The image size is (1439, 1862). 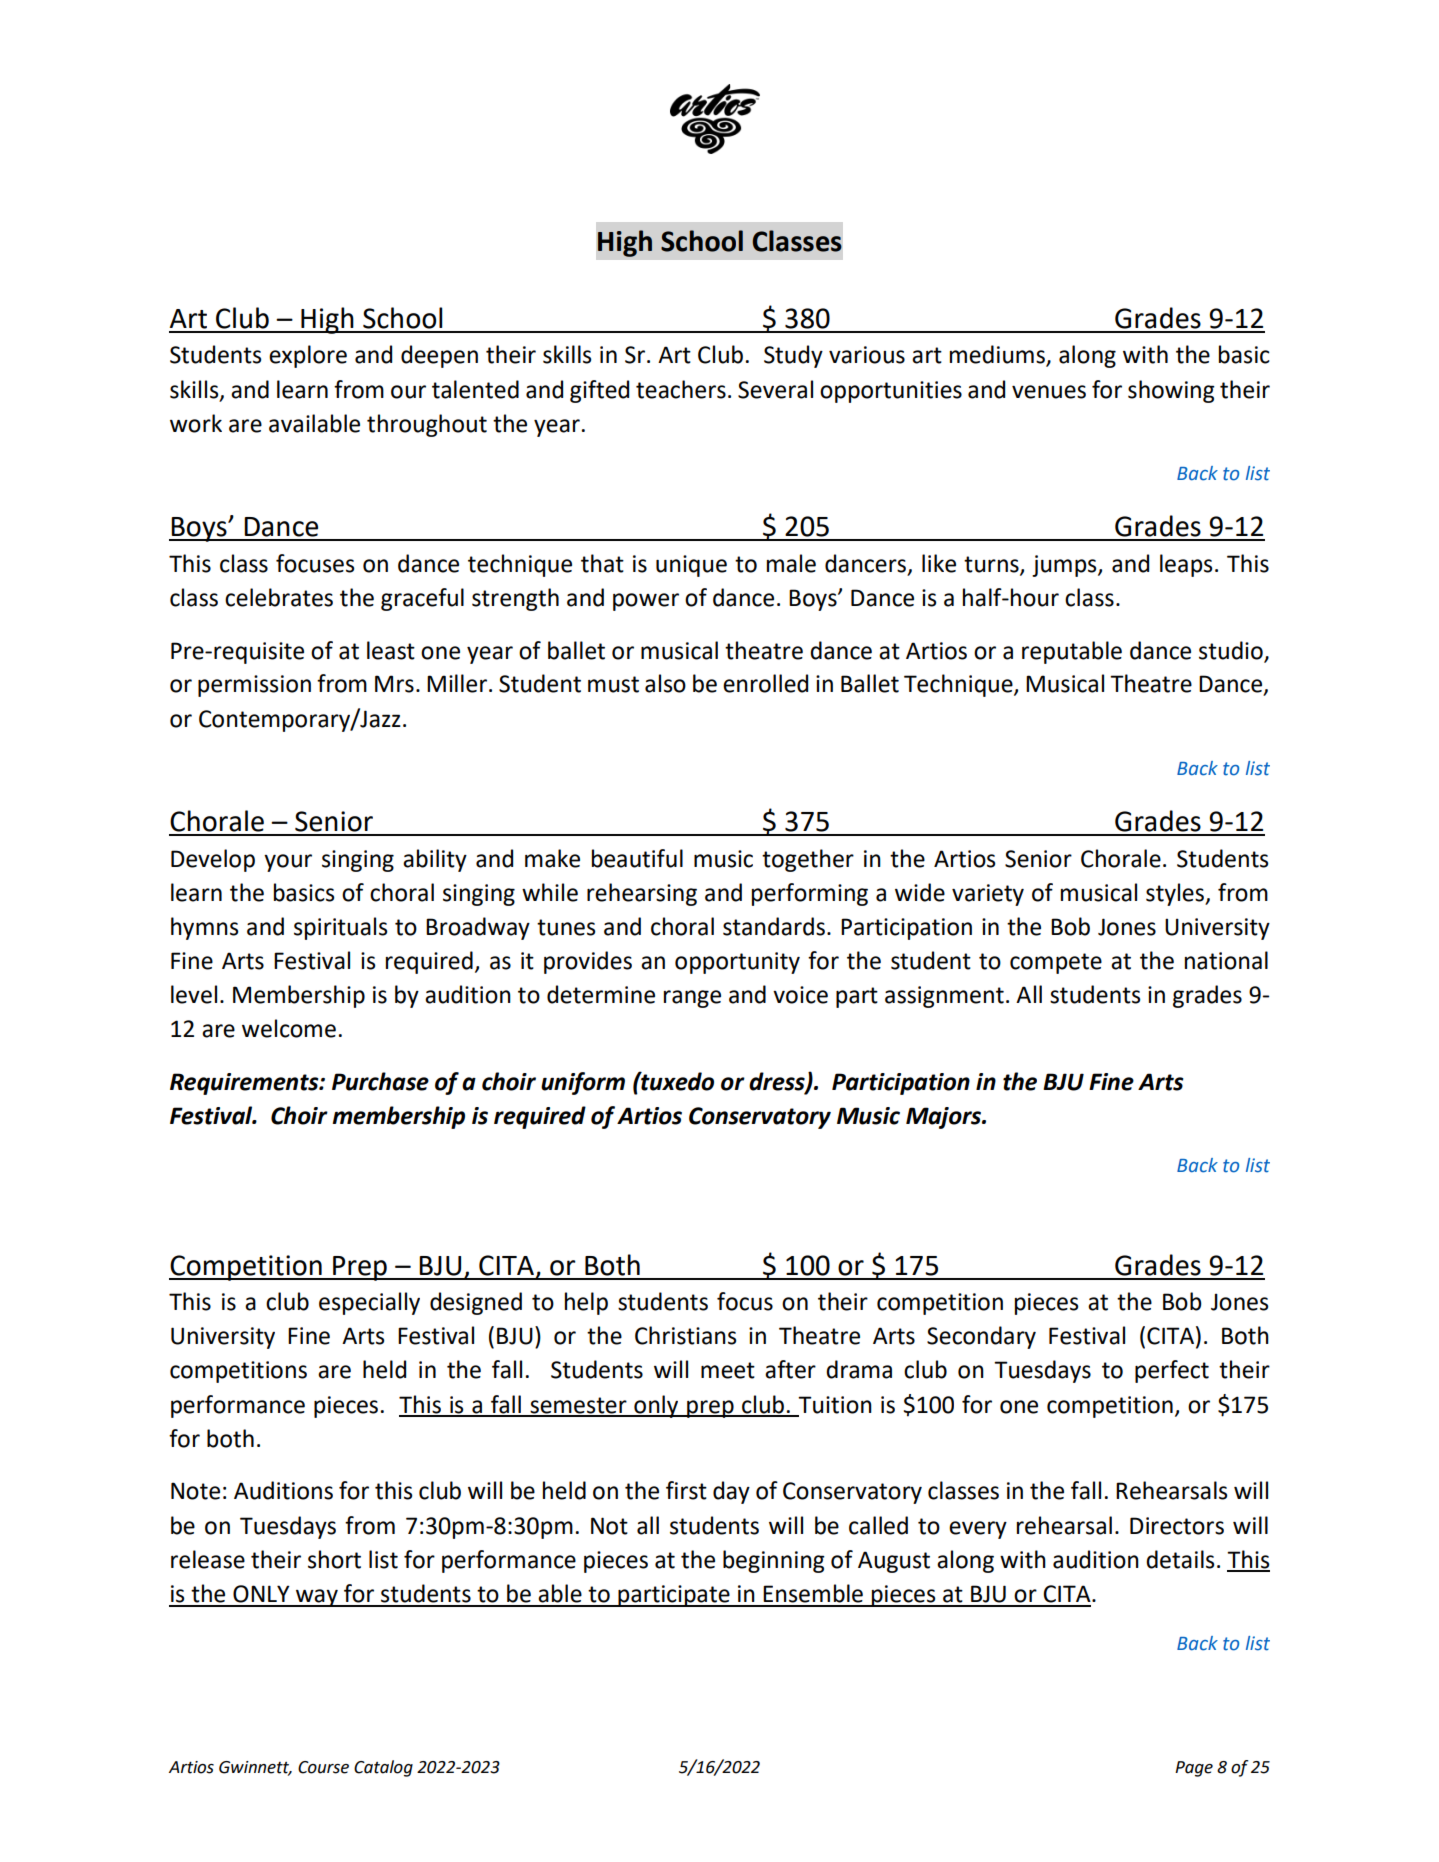 What do you see at coordinates (774, 1561) in the screenshot?
I see `beginning` at bounding box center [774, 1561].
